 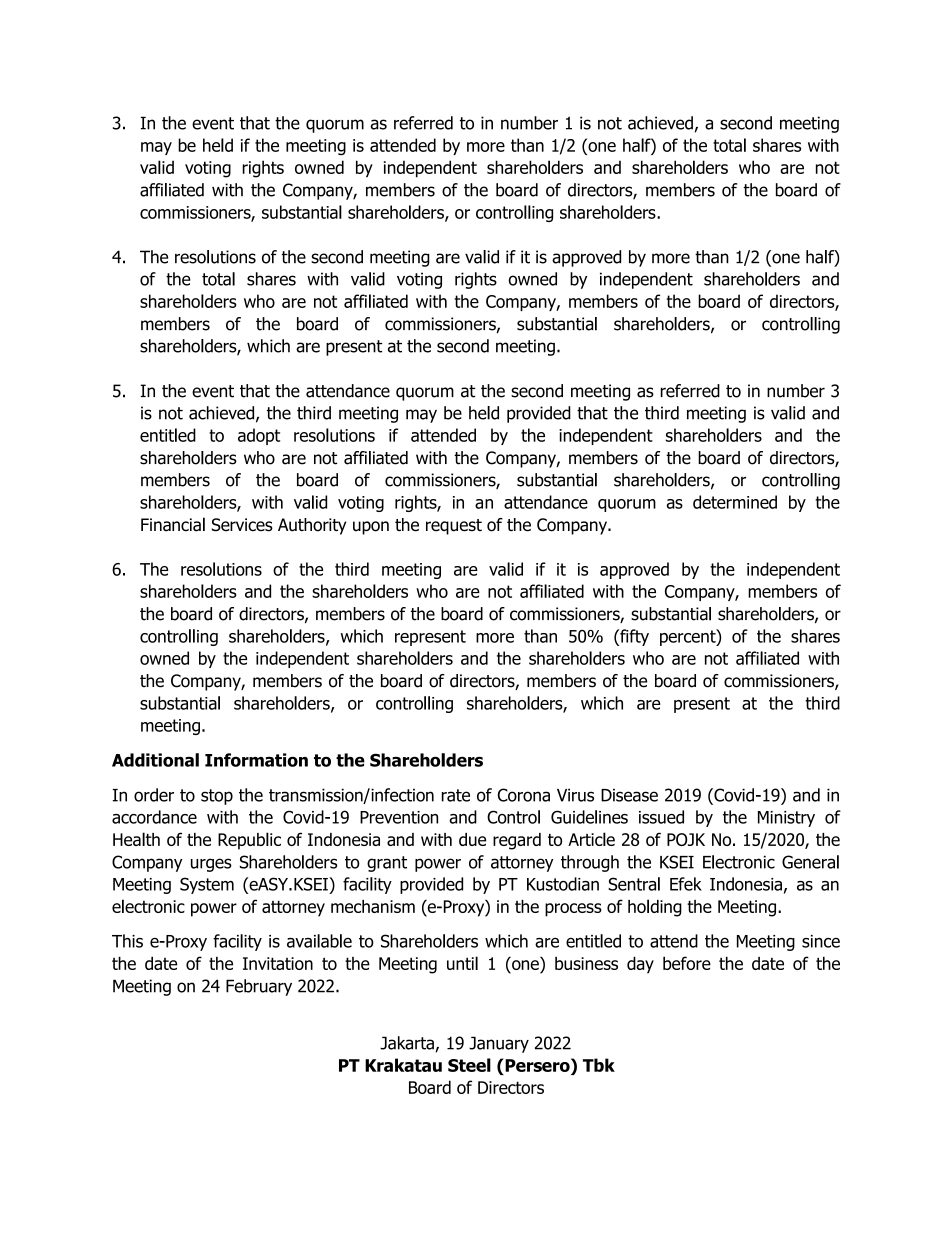 I want to click on urges, so click(x=211, y=865).
